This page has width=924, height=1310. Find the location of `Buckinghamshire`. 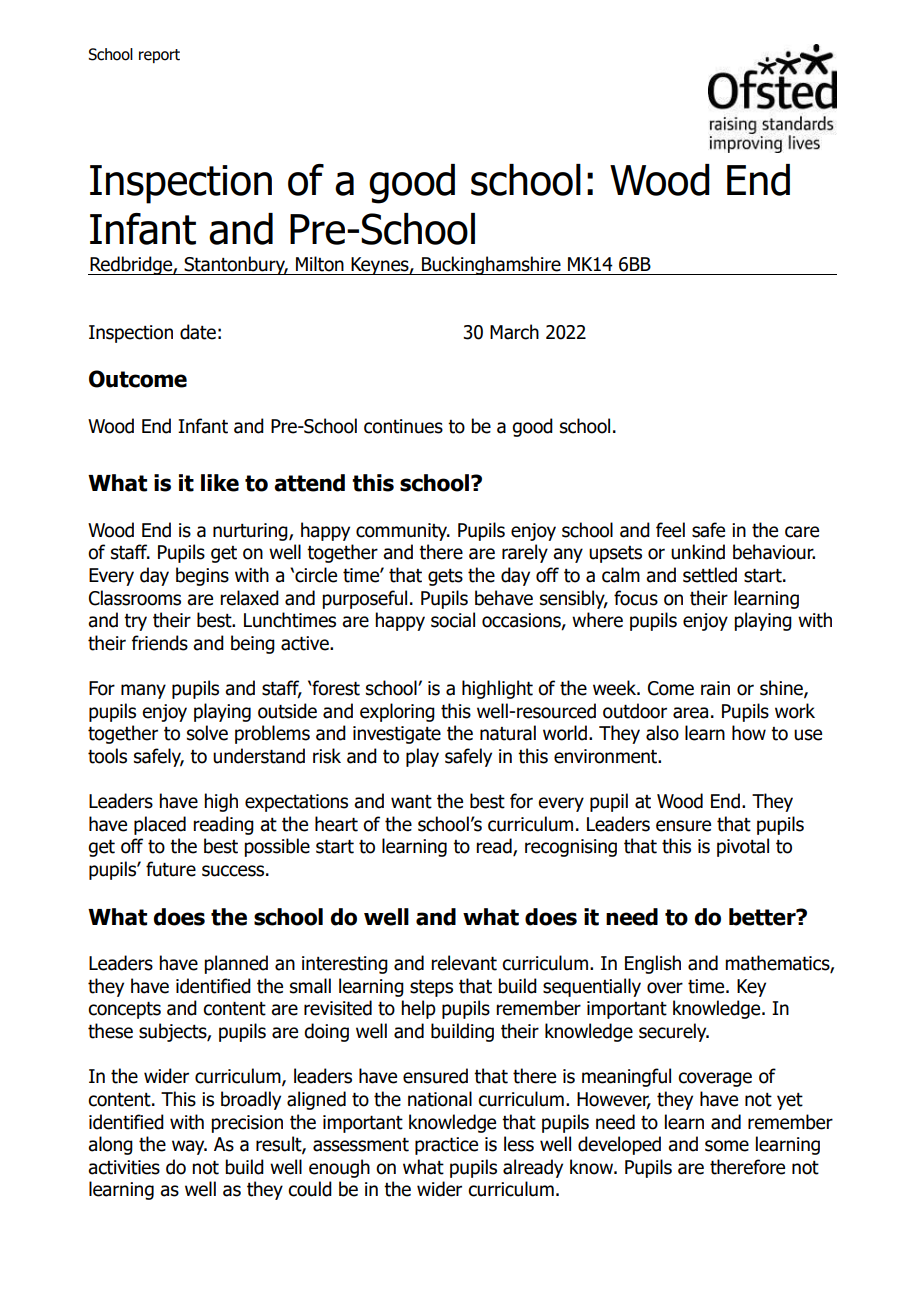

Buckinghamshire is located at coordinates (491, 265).
